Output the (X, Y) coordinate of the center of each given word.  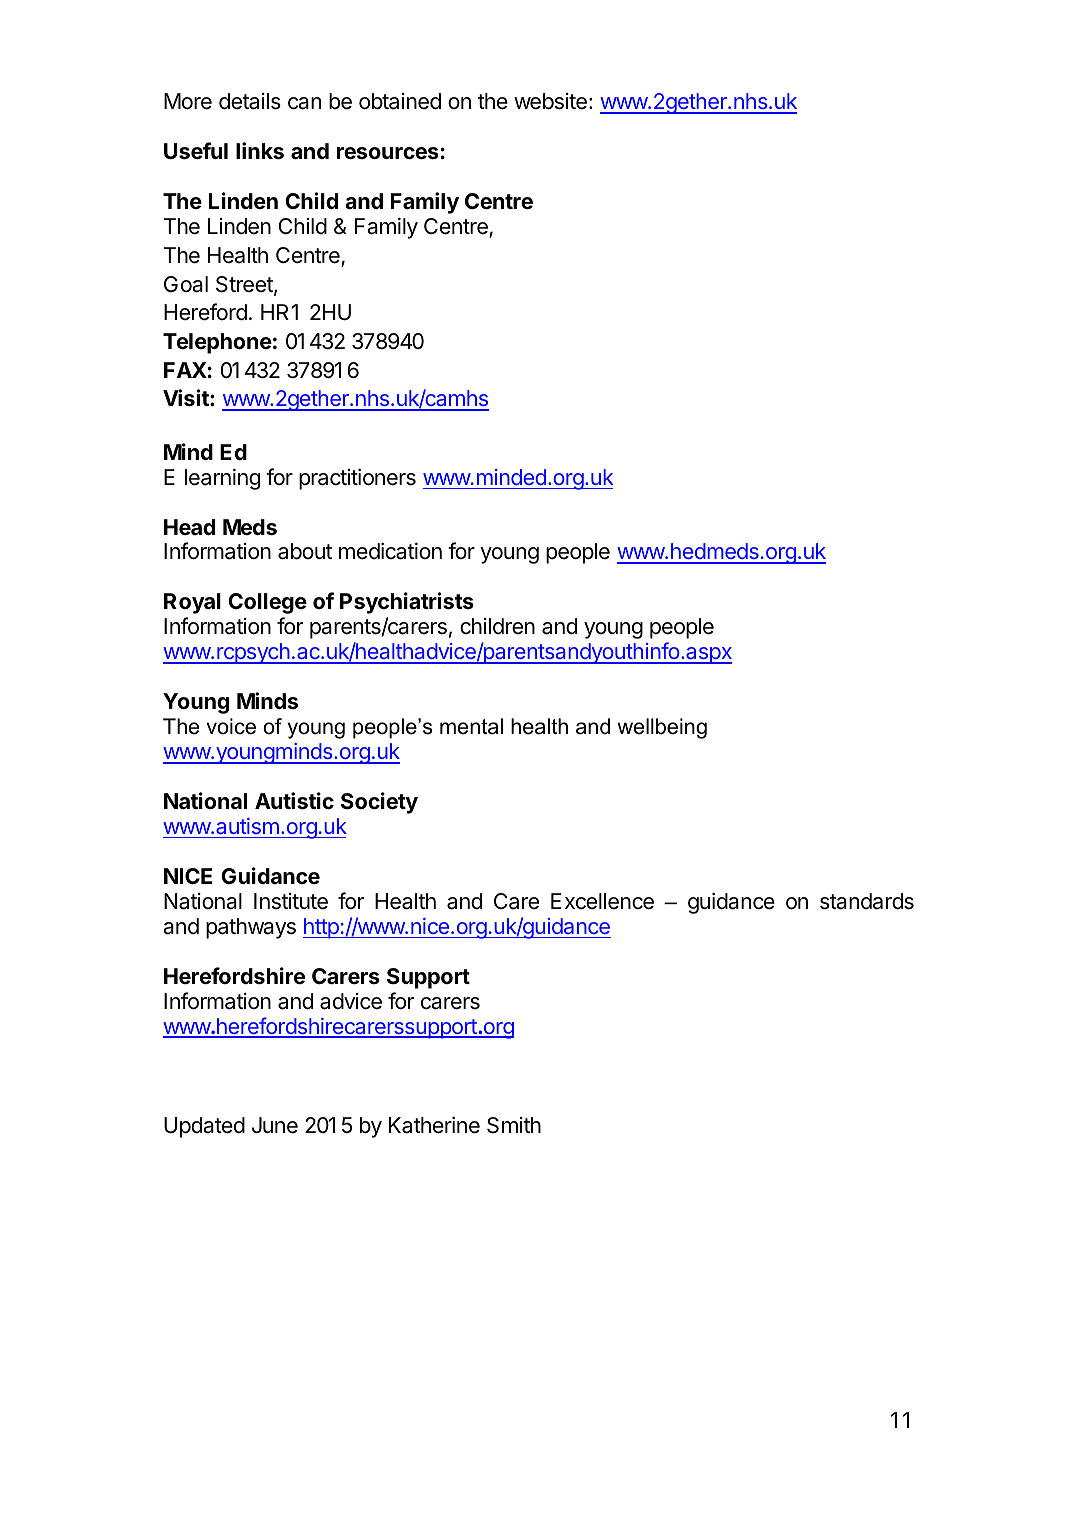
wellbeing (662, 728)
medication (390, 551)
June (275, 1125)
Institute (291, 901)
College (267, 603)
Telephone (217, 343)
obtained (400, 101)
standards (867, 901)
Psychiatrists (407, 603)
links (260, 151)
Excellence (602, 901)
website (550, 101)
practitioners (357, 479)
